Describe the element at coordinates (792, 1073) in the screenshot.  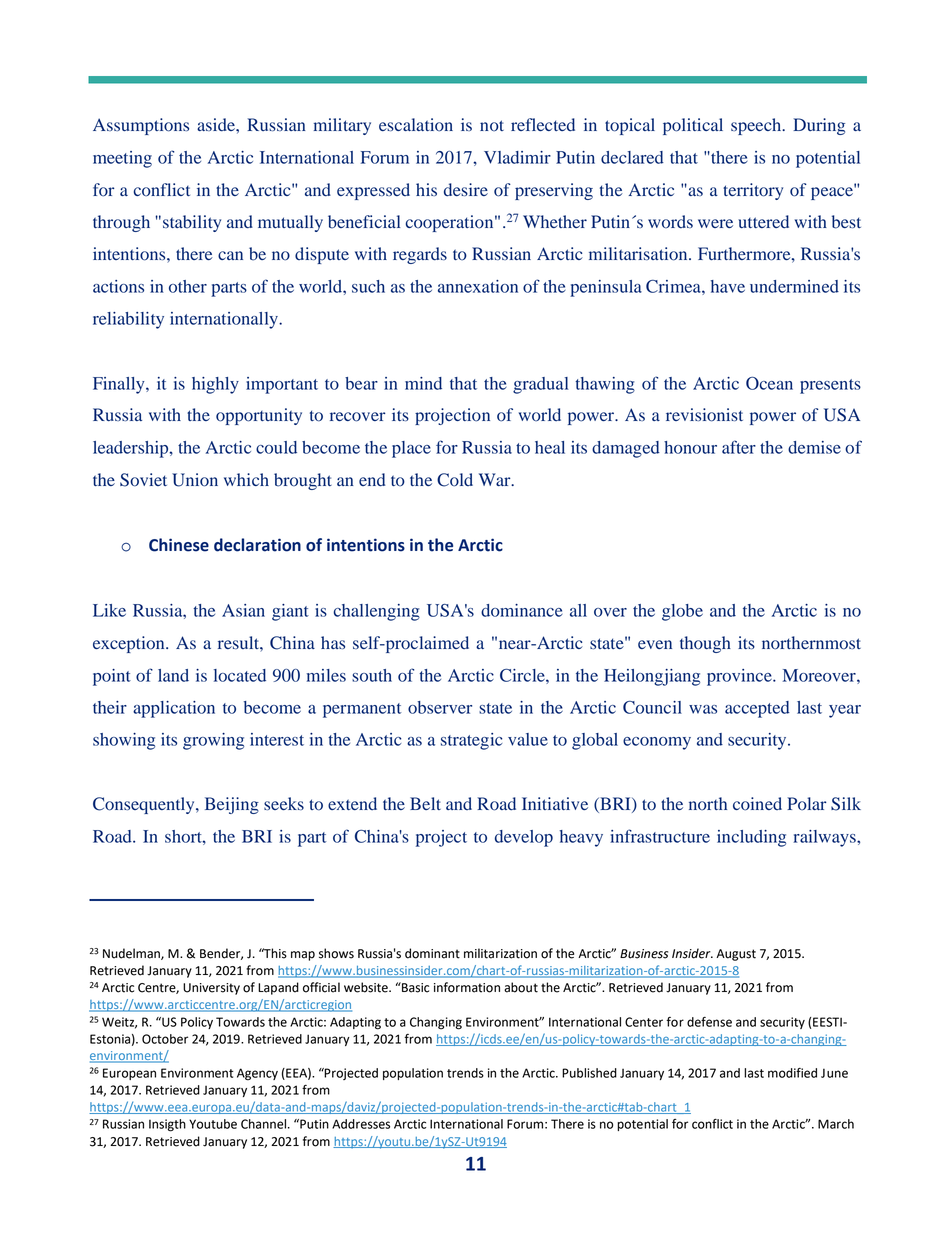
I see `modified` at that location.
